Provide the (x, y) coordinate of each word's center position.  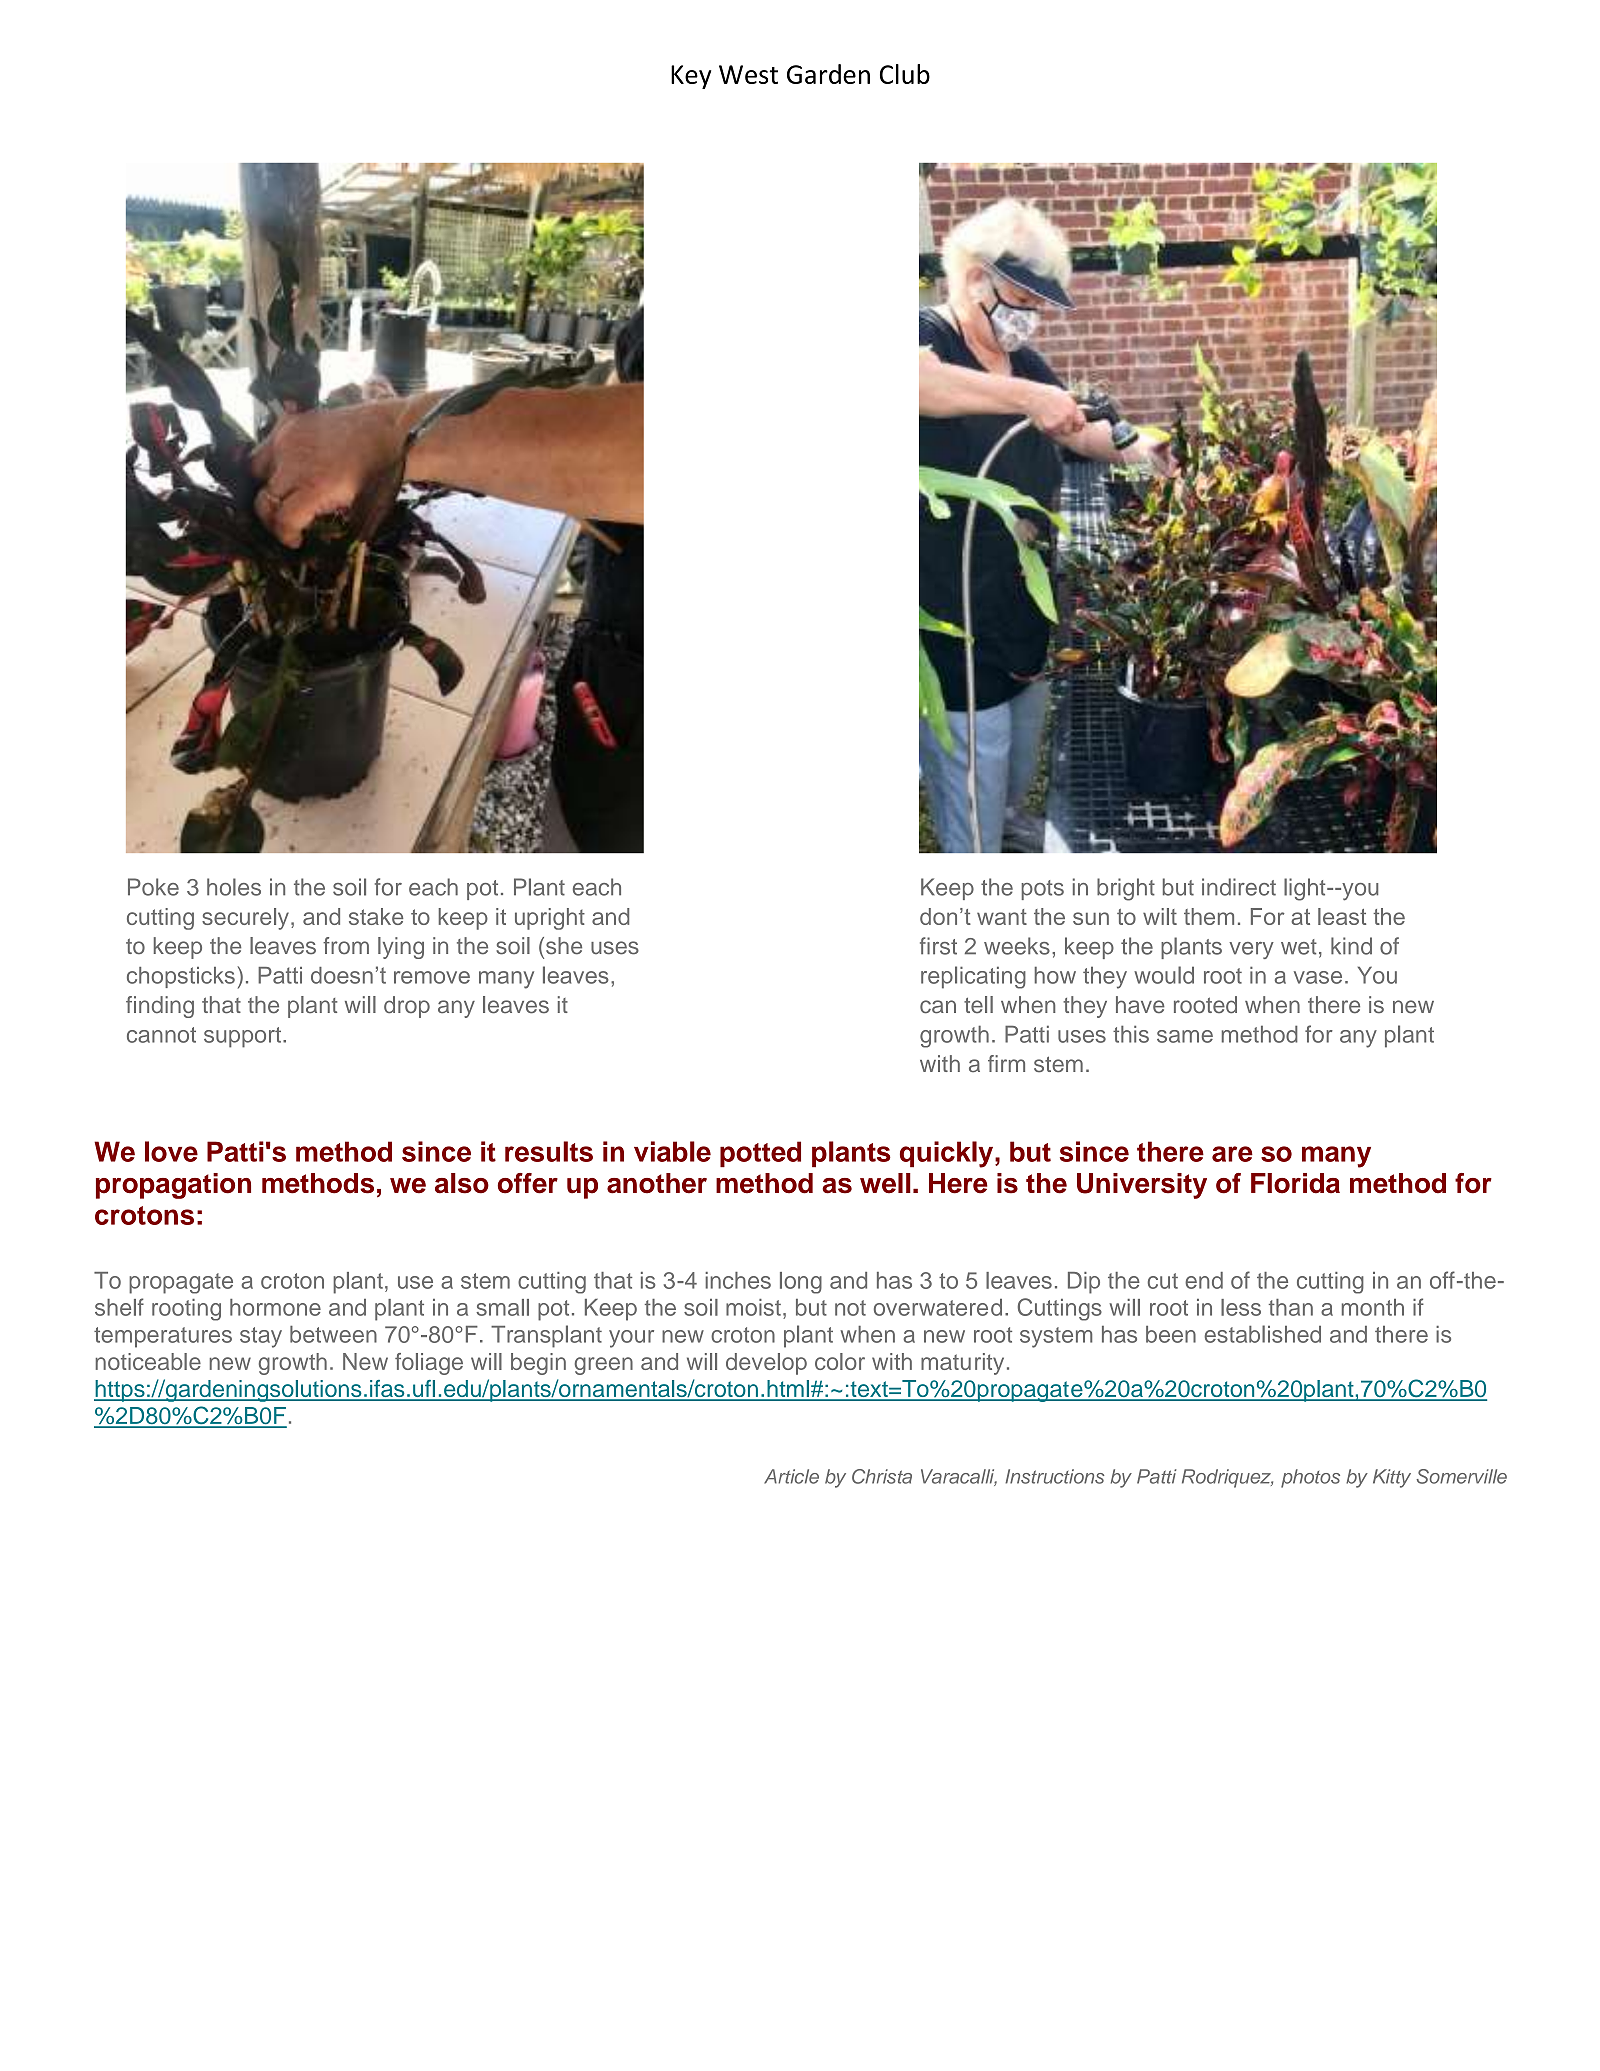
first (938, 946)
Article (791, 1476)
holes (234, 887)
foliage (429, 1364)
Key (691, 77)
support (242, 1037)
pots (1042, 890)
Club (905, 74)
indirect (1239, 887)
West (748, 74)
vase (1318, 977)
